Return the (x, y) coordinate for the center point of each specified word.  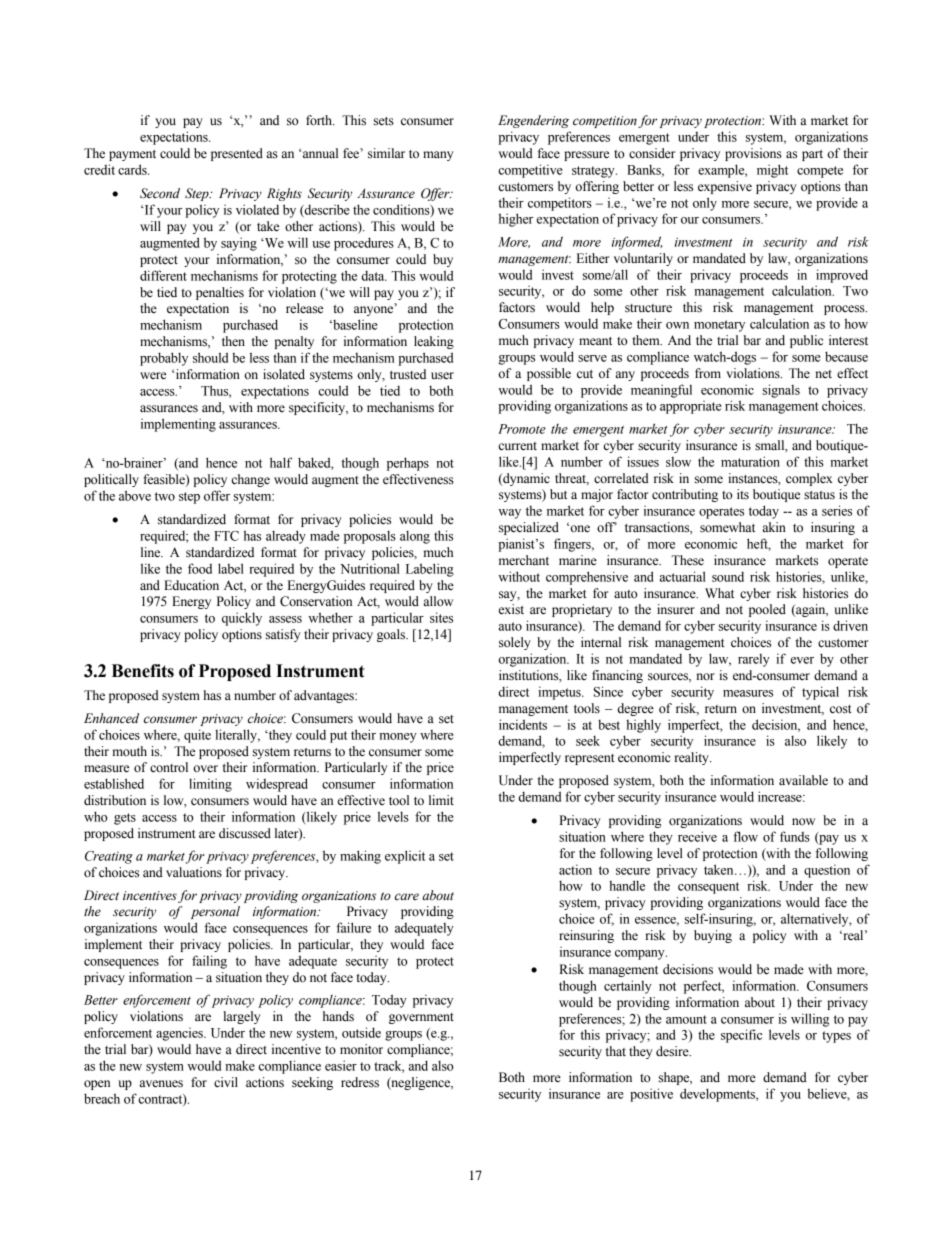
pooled (767, 610)
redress (360, 1082)
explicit (405, 857)
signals (781, 391)
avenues (161, 1084)
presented (237, 154)
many (438, 156)
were (153, 376)
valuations (194, 872)
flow (745, 836)
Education (191, 585)
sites (441, 617)
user (442, 376)
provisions (753, 154)
